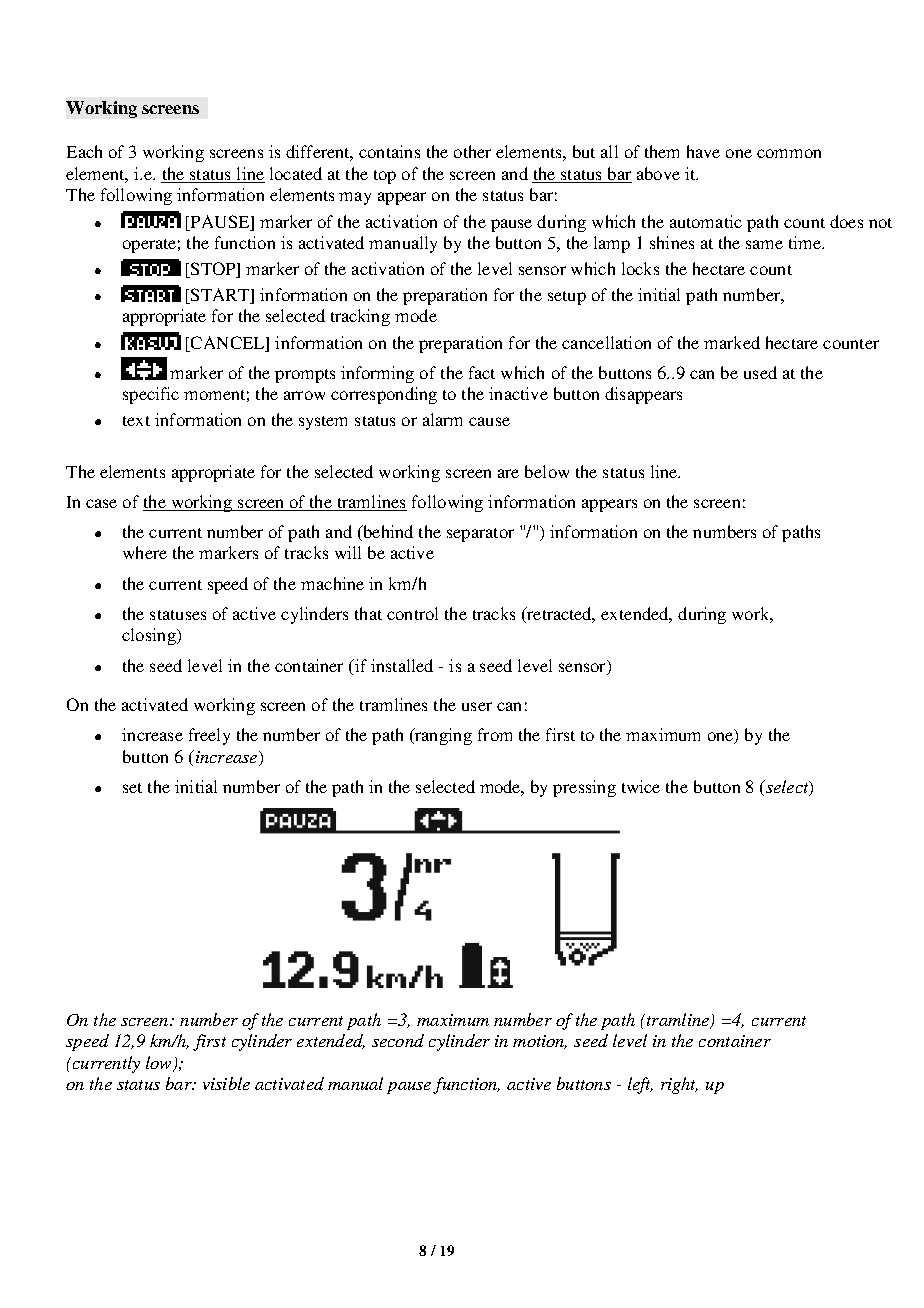  Describe the element at coordinates (150, 636) in the page. I see `closing` at that location.
